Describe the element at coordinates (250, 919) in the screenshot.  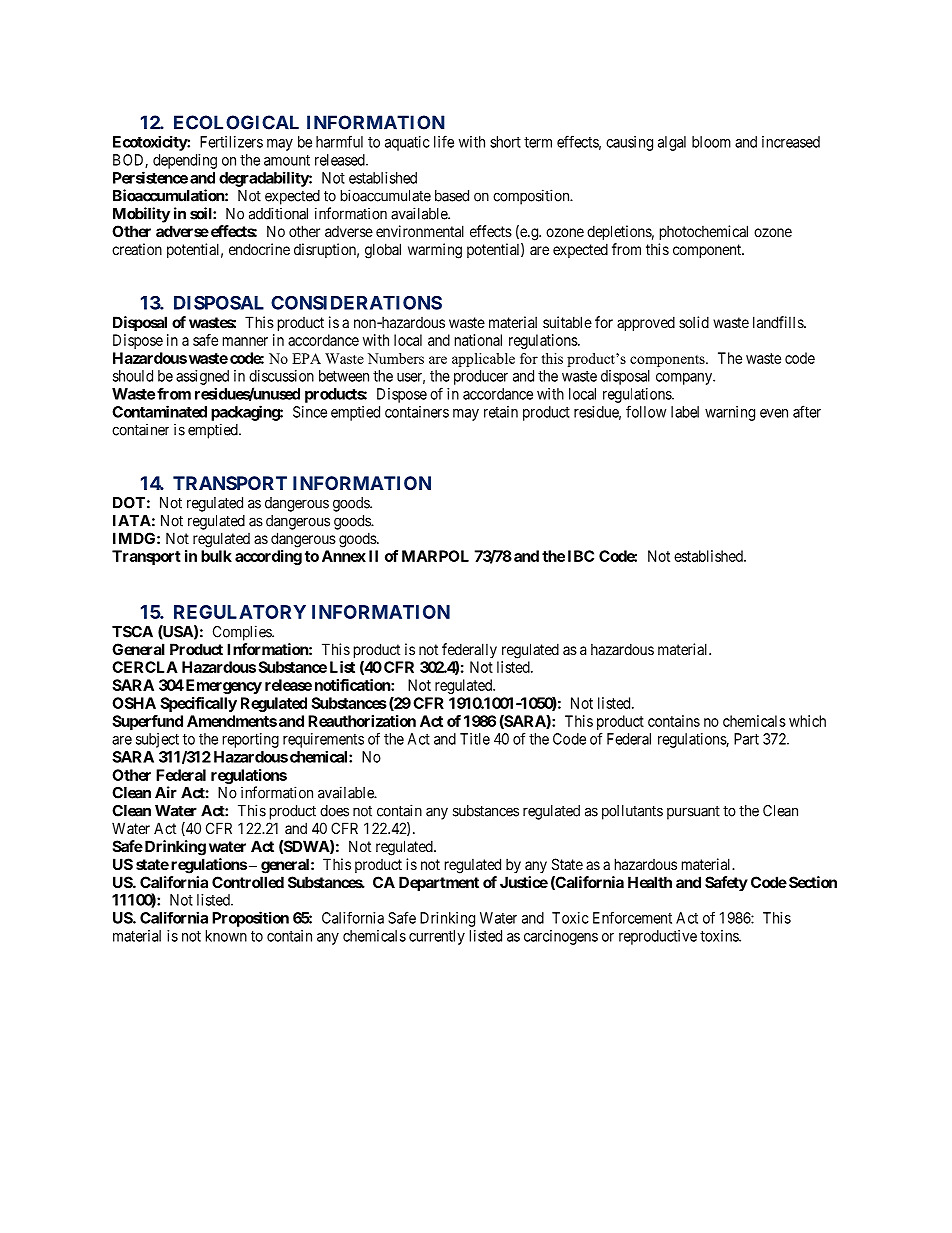
I see `Proposition` at that location.
